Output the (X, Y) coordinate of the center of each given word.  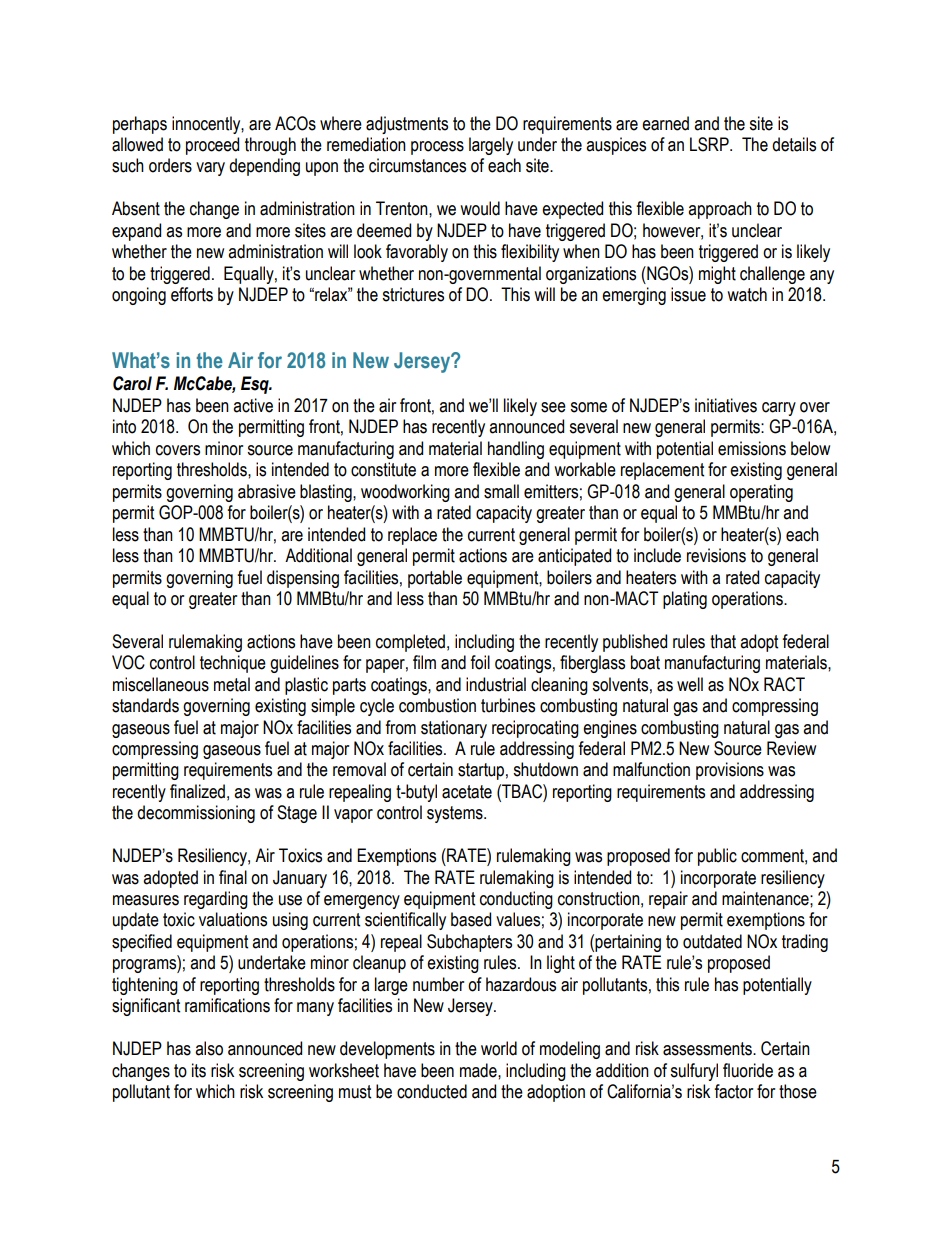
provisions (730, 771)
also (209, 1048)
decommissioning (196, 814)
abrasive (267, 491)
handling (516, 450)
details (794, 144)
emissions (752, 448)
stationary (454, 729)
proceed (212, 146)
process (437, 148)
